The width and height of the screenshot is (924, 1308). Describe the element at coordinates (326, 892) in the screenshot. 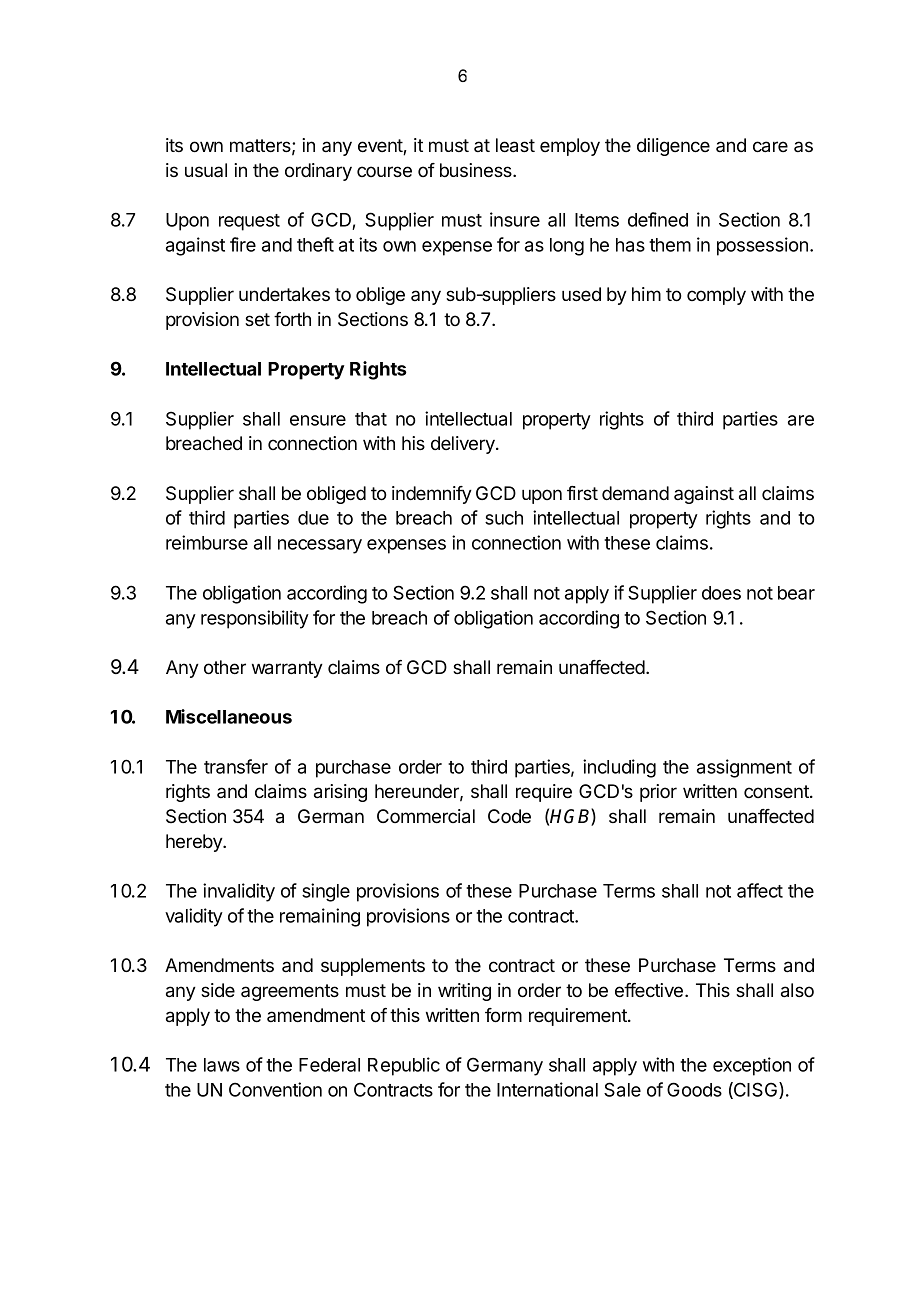

I see `single` at that location.
